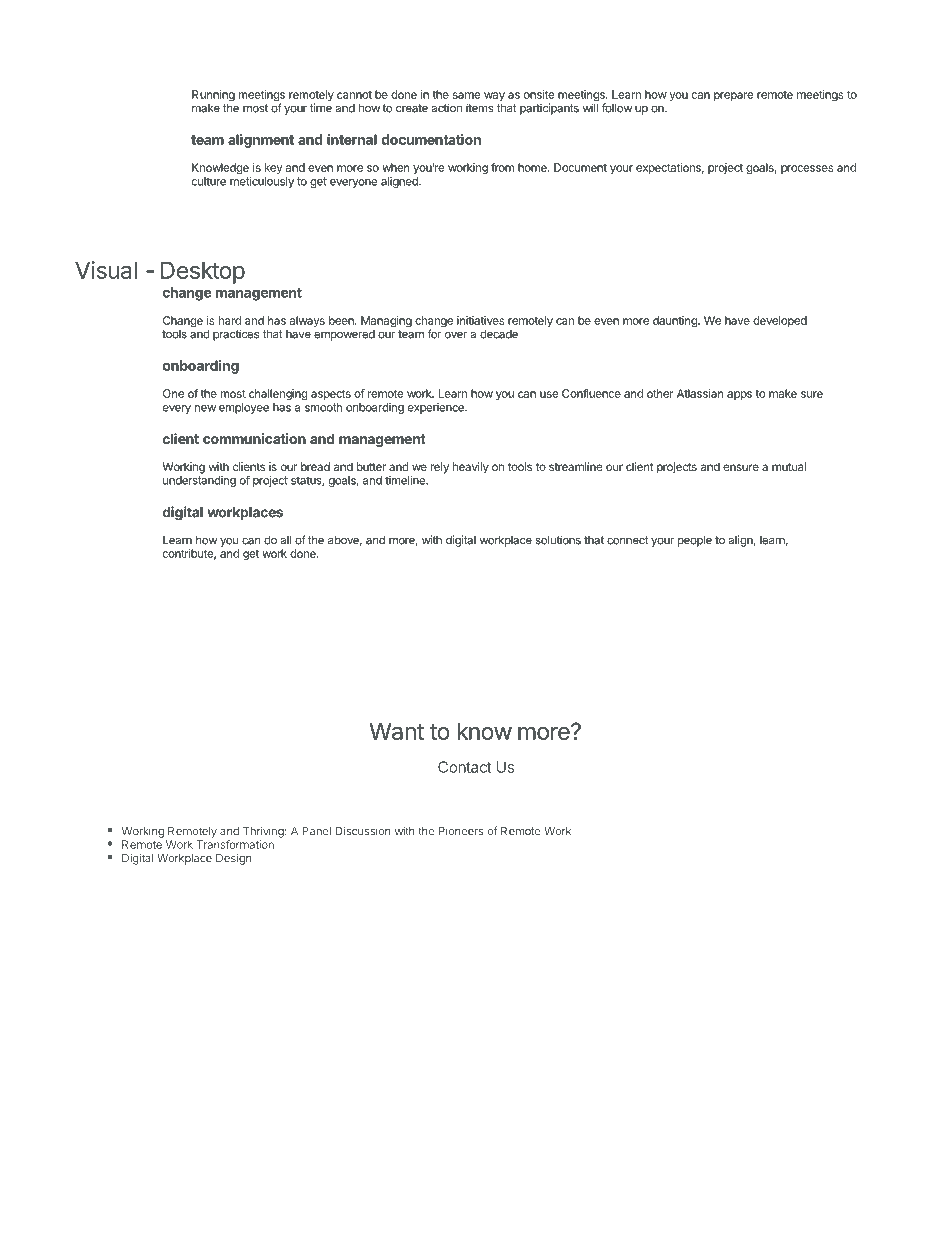  I want to click on understanding, so click(199, 481).
